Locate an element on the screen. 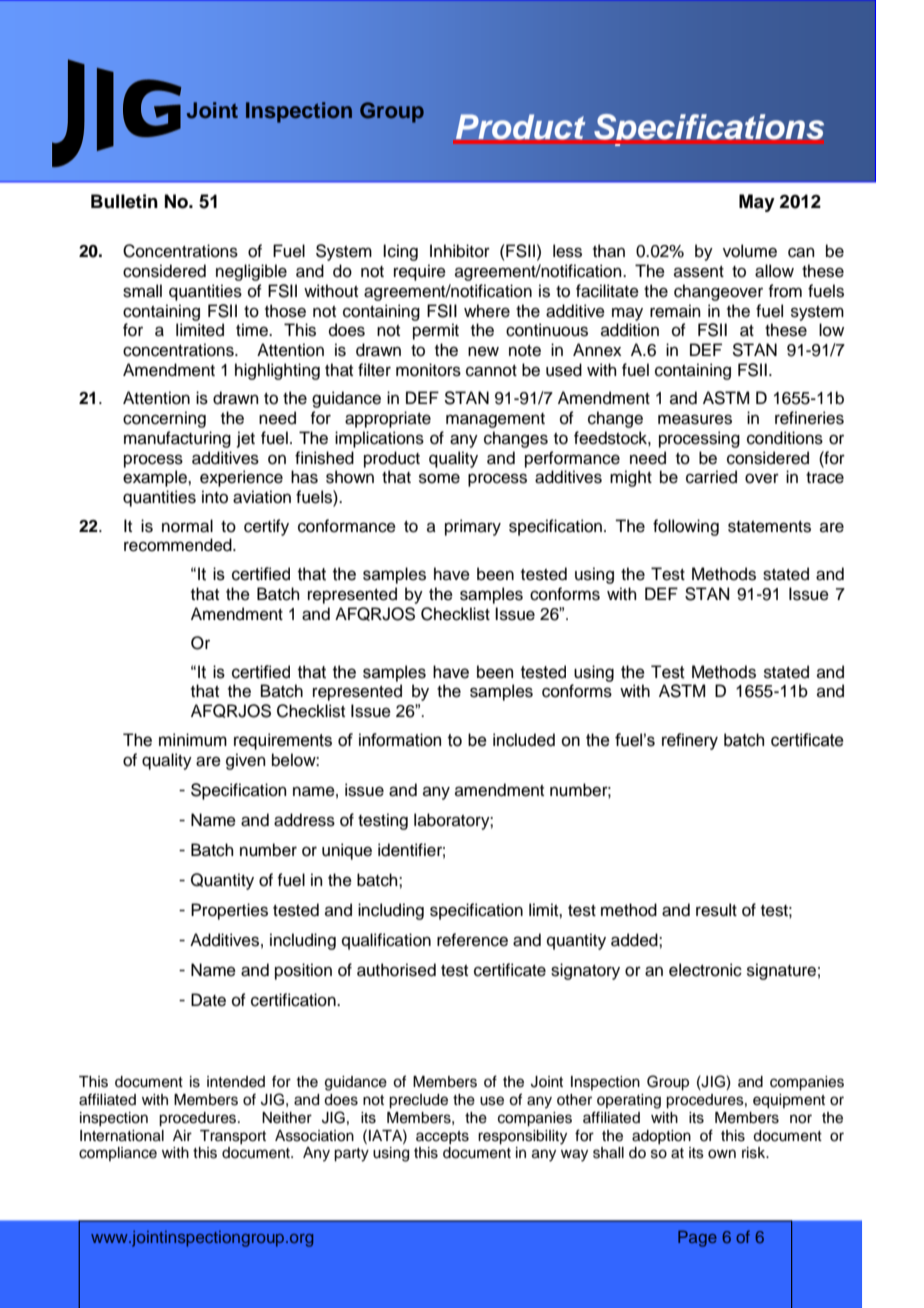  result is located at coordinates (716, 910).
